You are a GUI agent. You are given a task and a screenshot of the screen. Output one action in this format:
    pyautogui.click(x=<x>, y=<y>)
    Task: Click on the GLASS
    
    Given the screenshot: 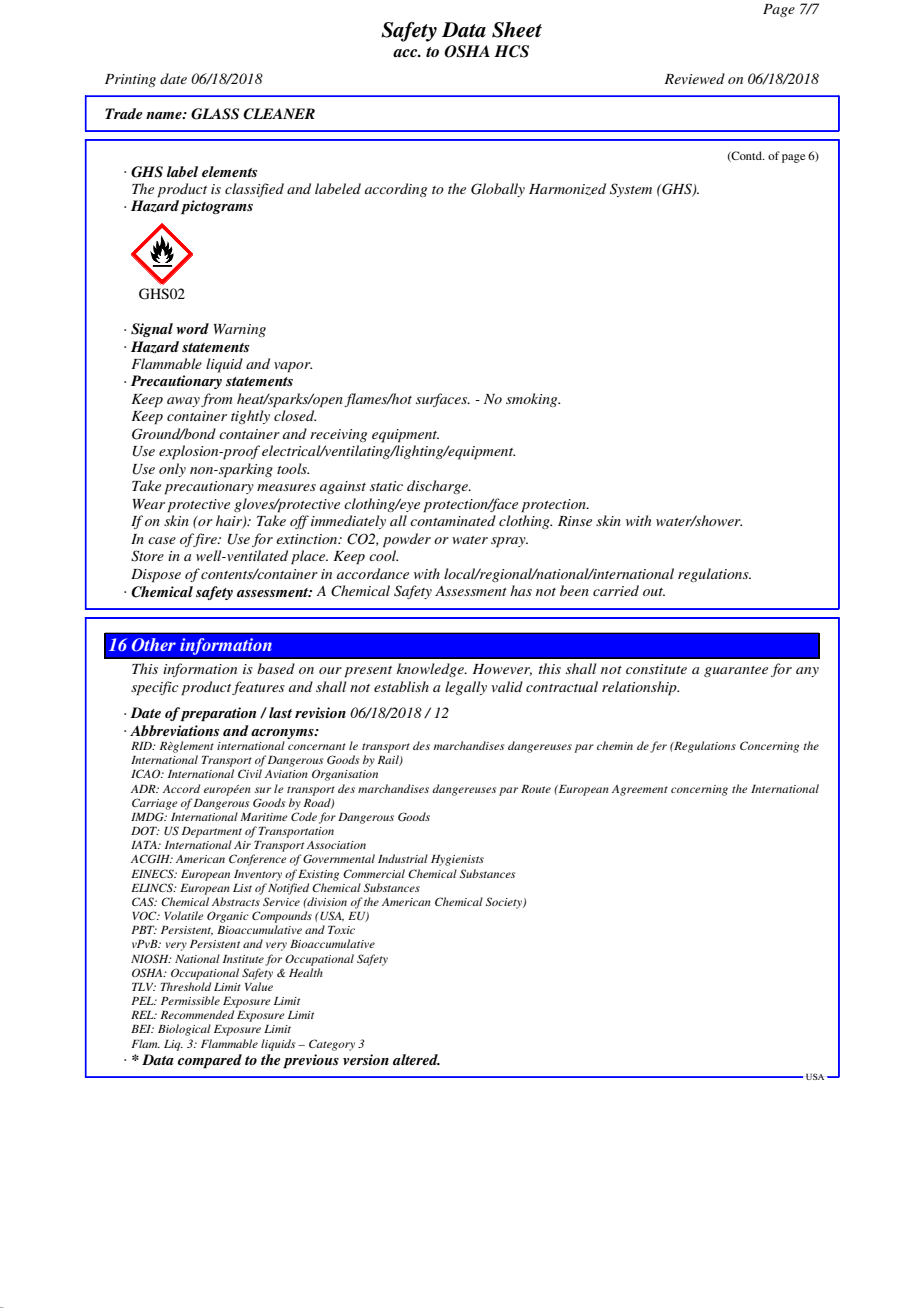 What is the action you would take?
    pyautogui.click(x=215, y=114)
